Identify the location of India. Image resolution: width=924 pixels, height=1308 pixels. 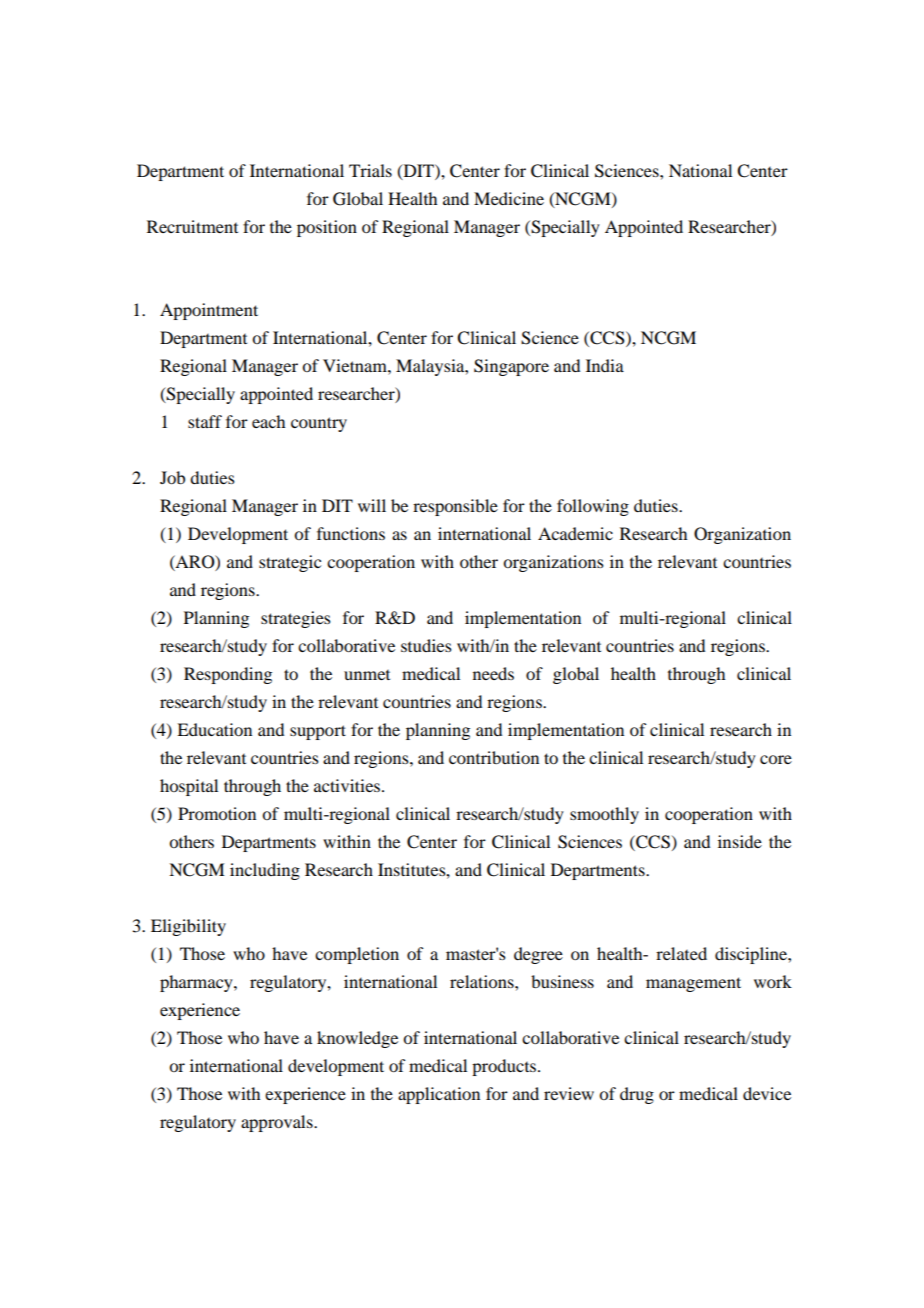
(605, 365).
